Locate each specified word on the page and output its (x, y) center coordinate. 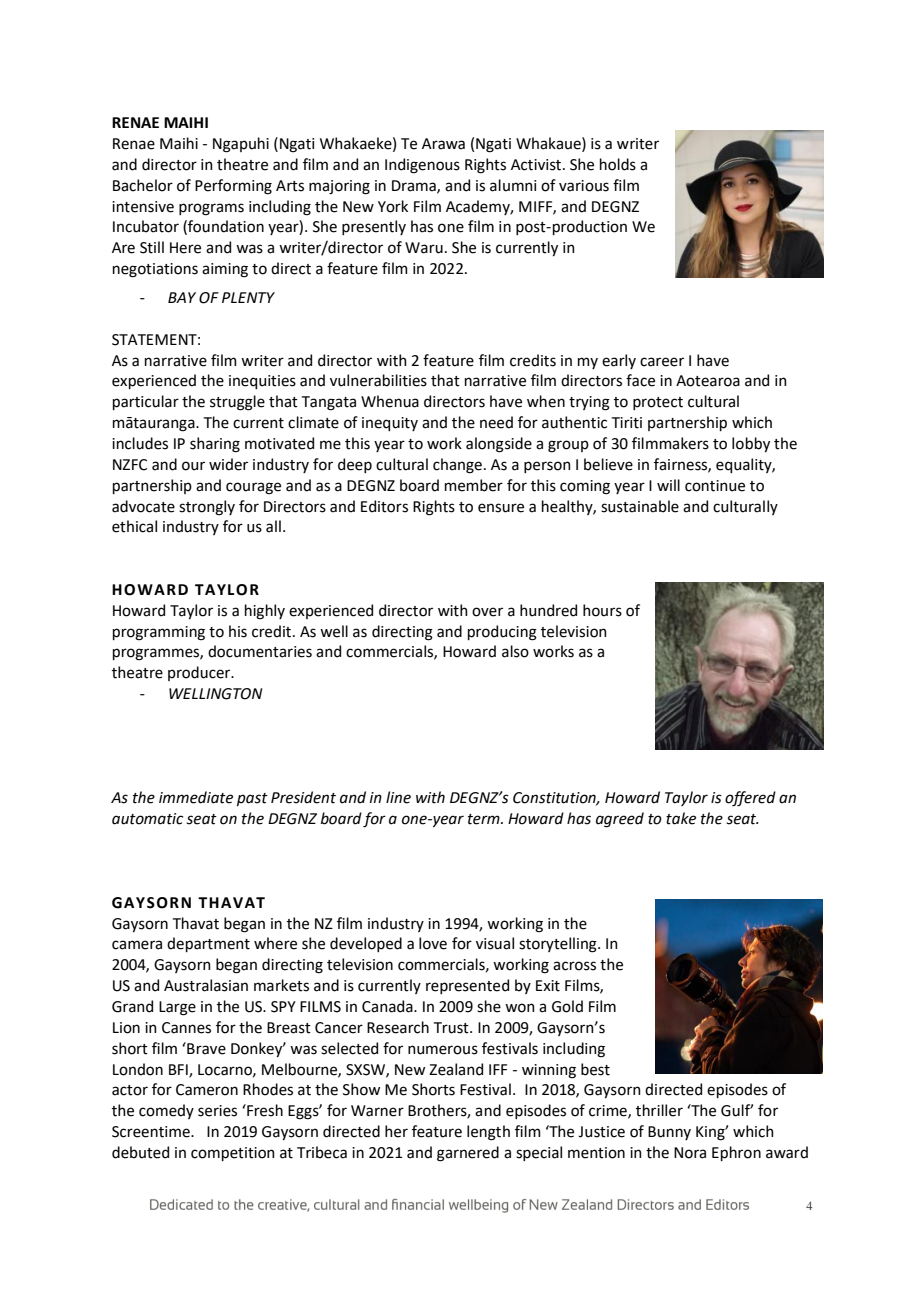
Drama (415, 186)
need (496, 422)
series (217, 1111)
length (488, 1133)
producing (502, 633)
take (681, 818)
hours (602, 610)
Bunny (669, 1133)
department (208, 944)
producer (200, 673)
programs (211, 209)
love (433, 943)
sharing (215, 445)
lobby (751, 444)
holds (618, 164)
